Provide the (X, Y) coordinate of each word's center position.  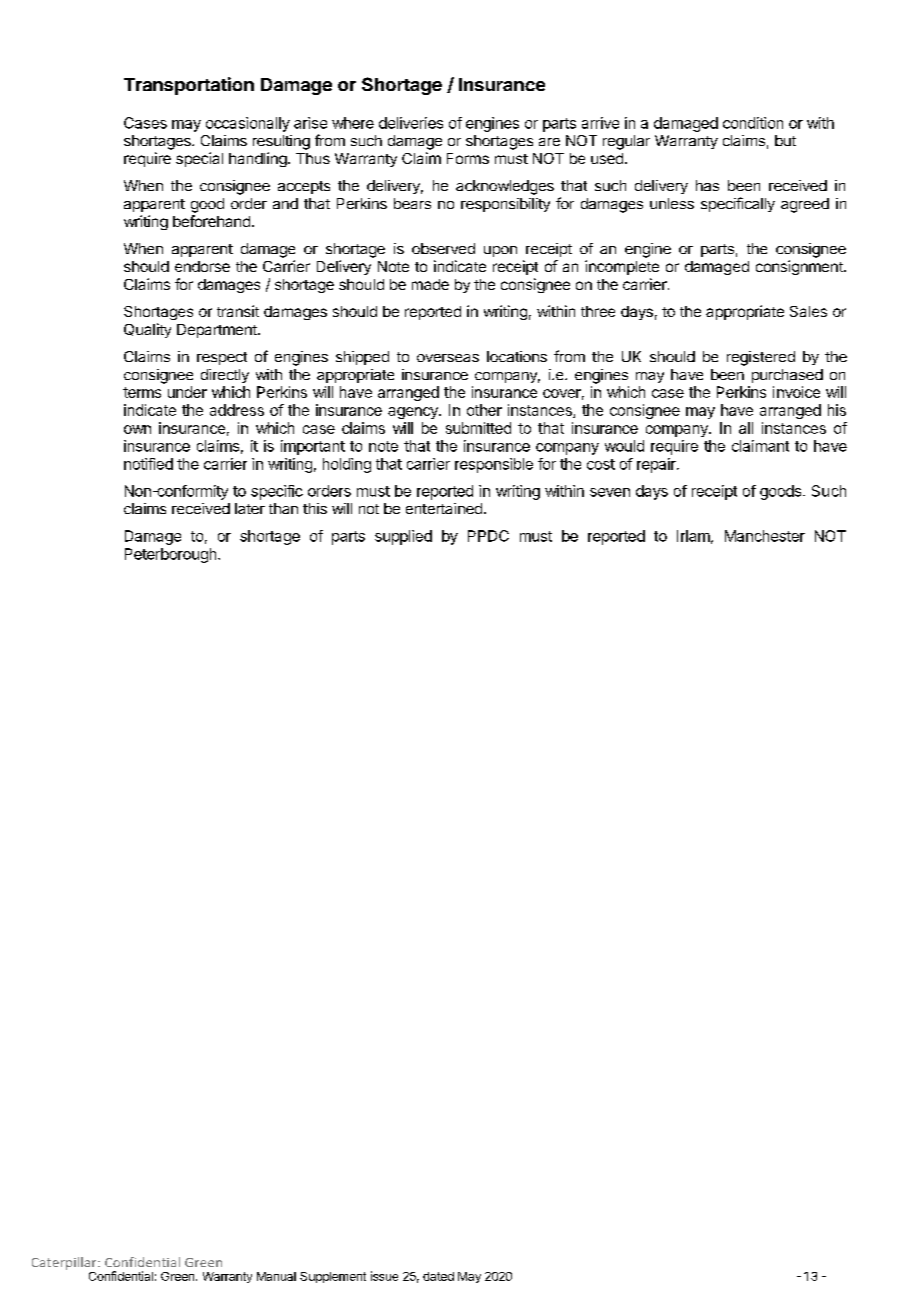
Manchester (765, 536)
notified (148, 464)
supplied (403, 537)
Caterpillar (65, 1263)
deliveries (411, 123)
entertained (444, 508)
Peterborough (170, 555)
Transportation (189, 86)
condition (753, 123)
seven (610, 492)
